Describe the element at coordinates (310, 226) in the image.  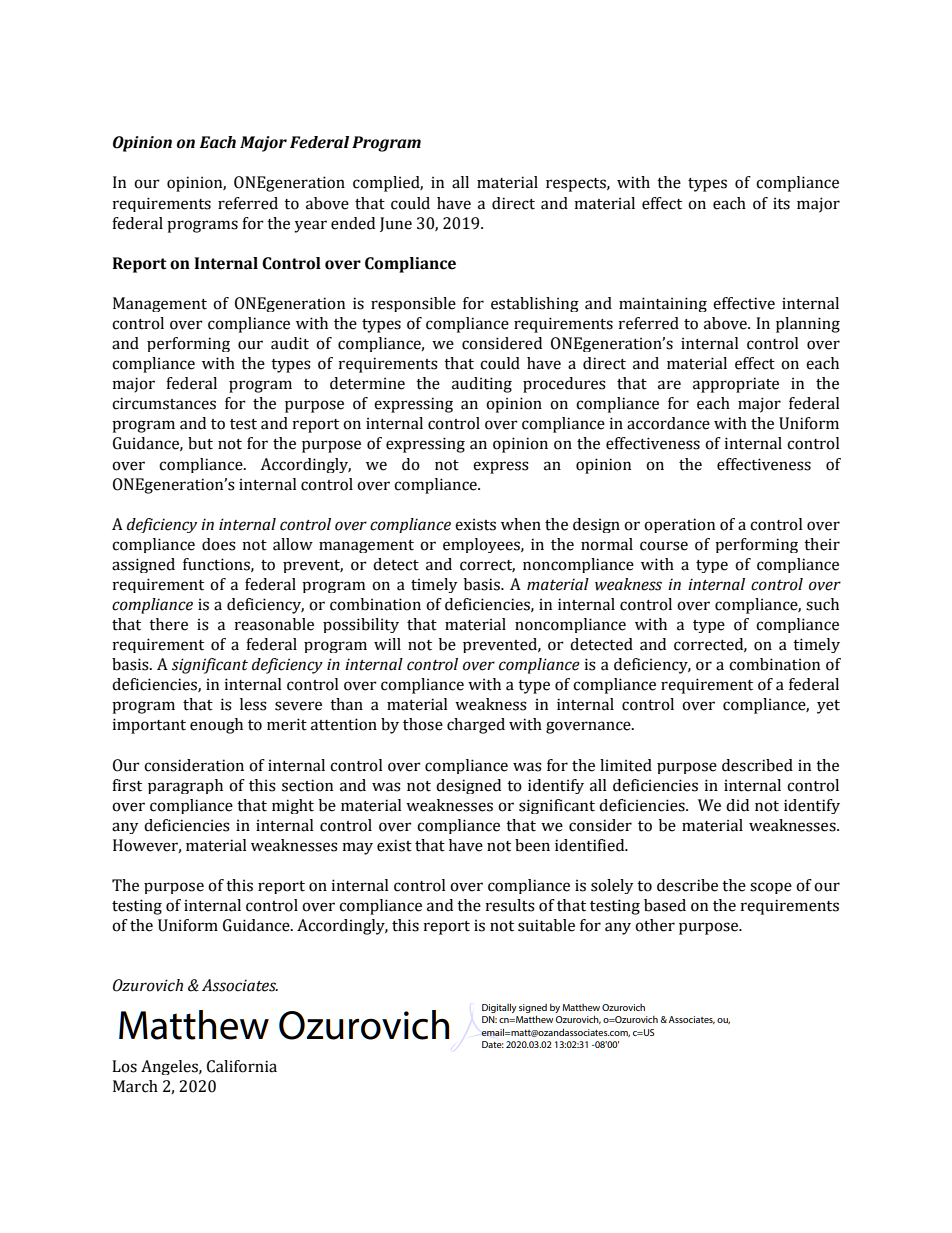
I see `year` at that location.
